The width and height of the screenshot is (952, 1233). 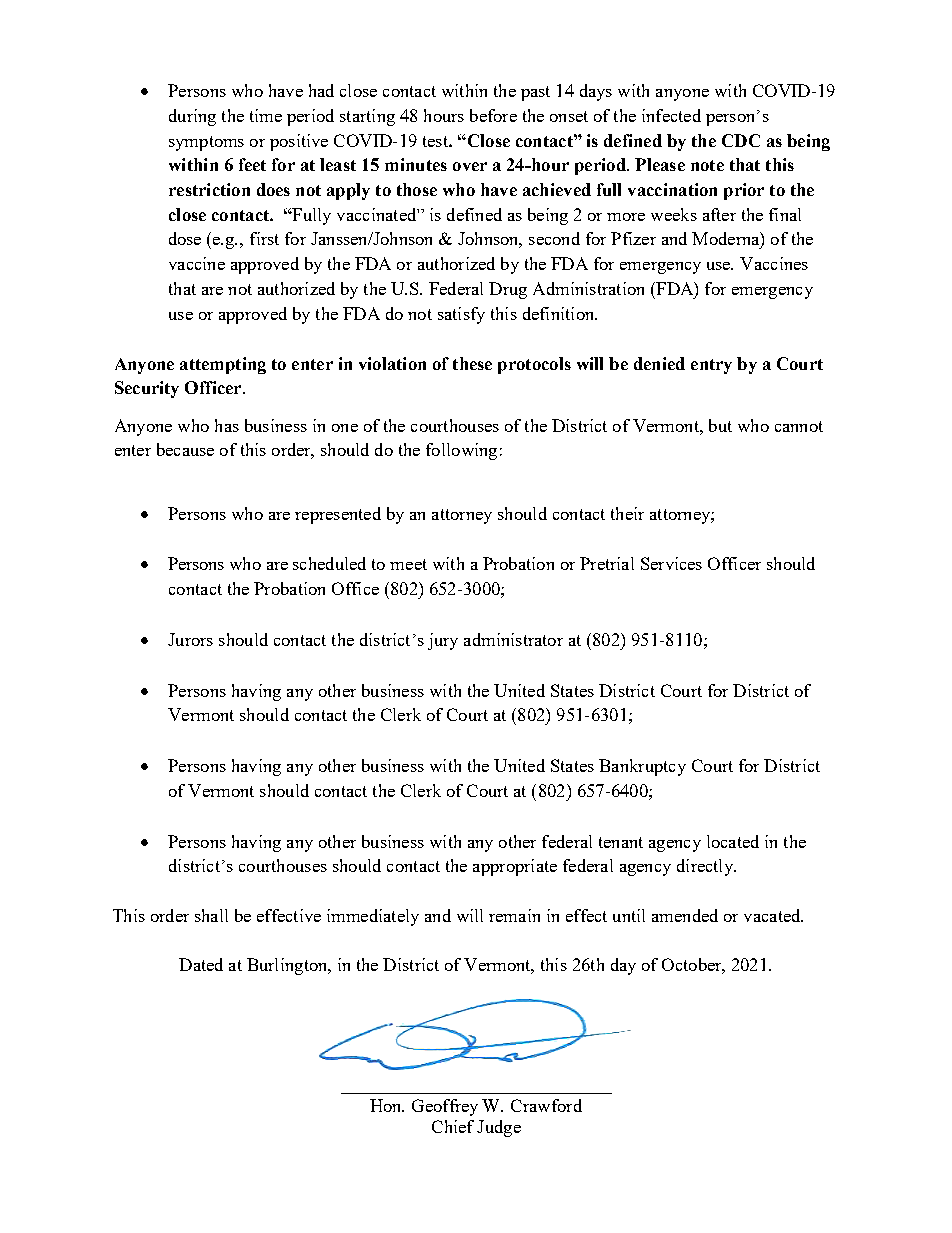 I want to click on CDC, so click(x=741, y=140).
